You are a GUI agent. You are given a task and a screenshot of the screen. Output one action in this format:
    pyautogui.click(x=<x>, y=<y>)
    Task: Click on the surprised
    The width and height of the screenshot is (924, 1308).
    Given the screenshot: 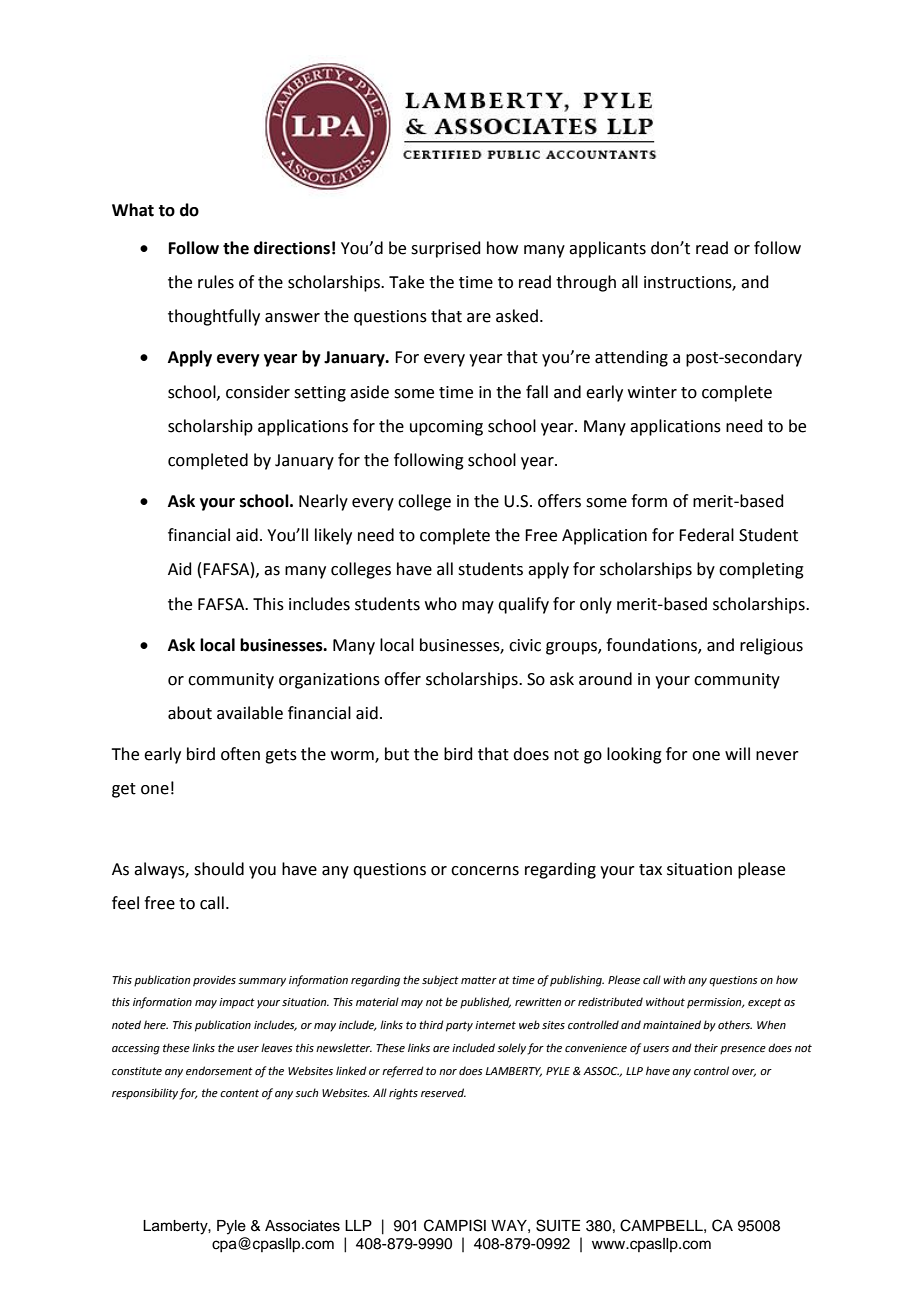 What is the action you would take?
    pyautogui.click(x=446, y=249)
